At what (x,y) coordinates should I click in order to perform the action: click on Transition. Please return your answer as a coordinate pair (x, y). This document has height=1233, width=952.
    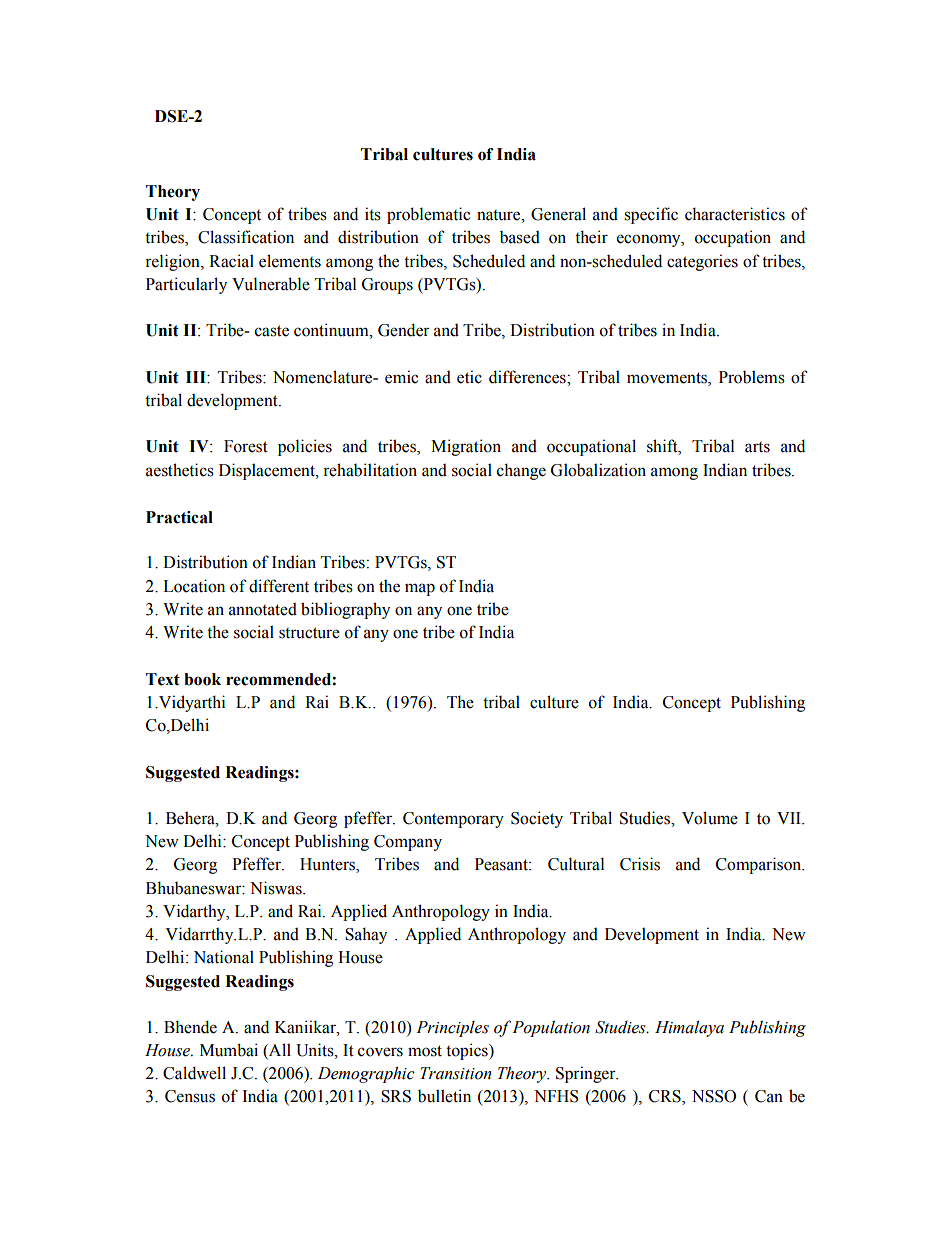
    Looking at the image, I should click on (456, 1073).
